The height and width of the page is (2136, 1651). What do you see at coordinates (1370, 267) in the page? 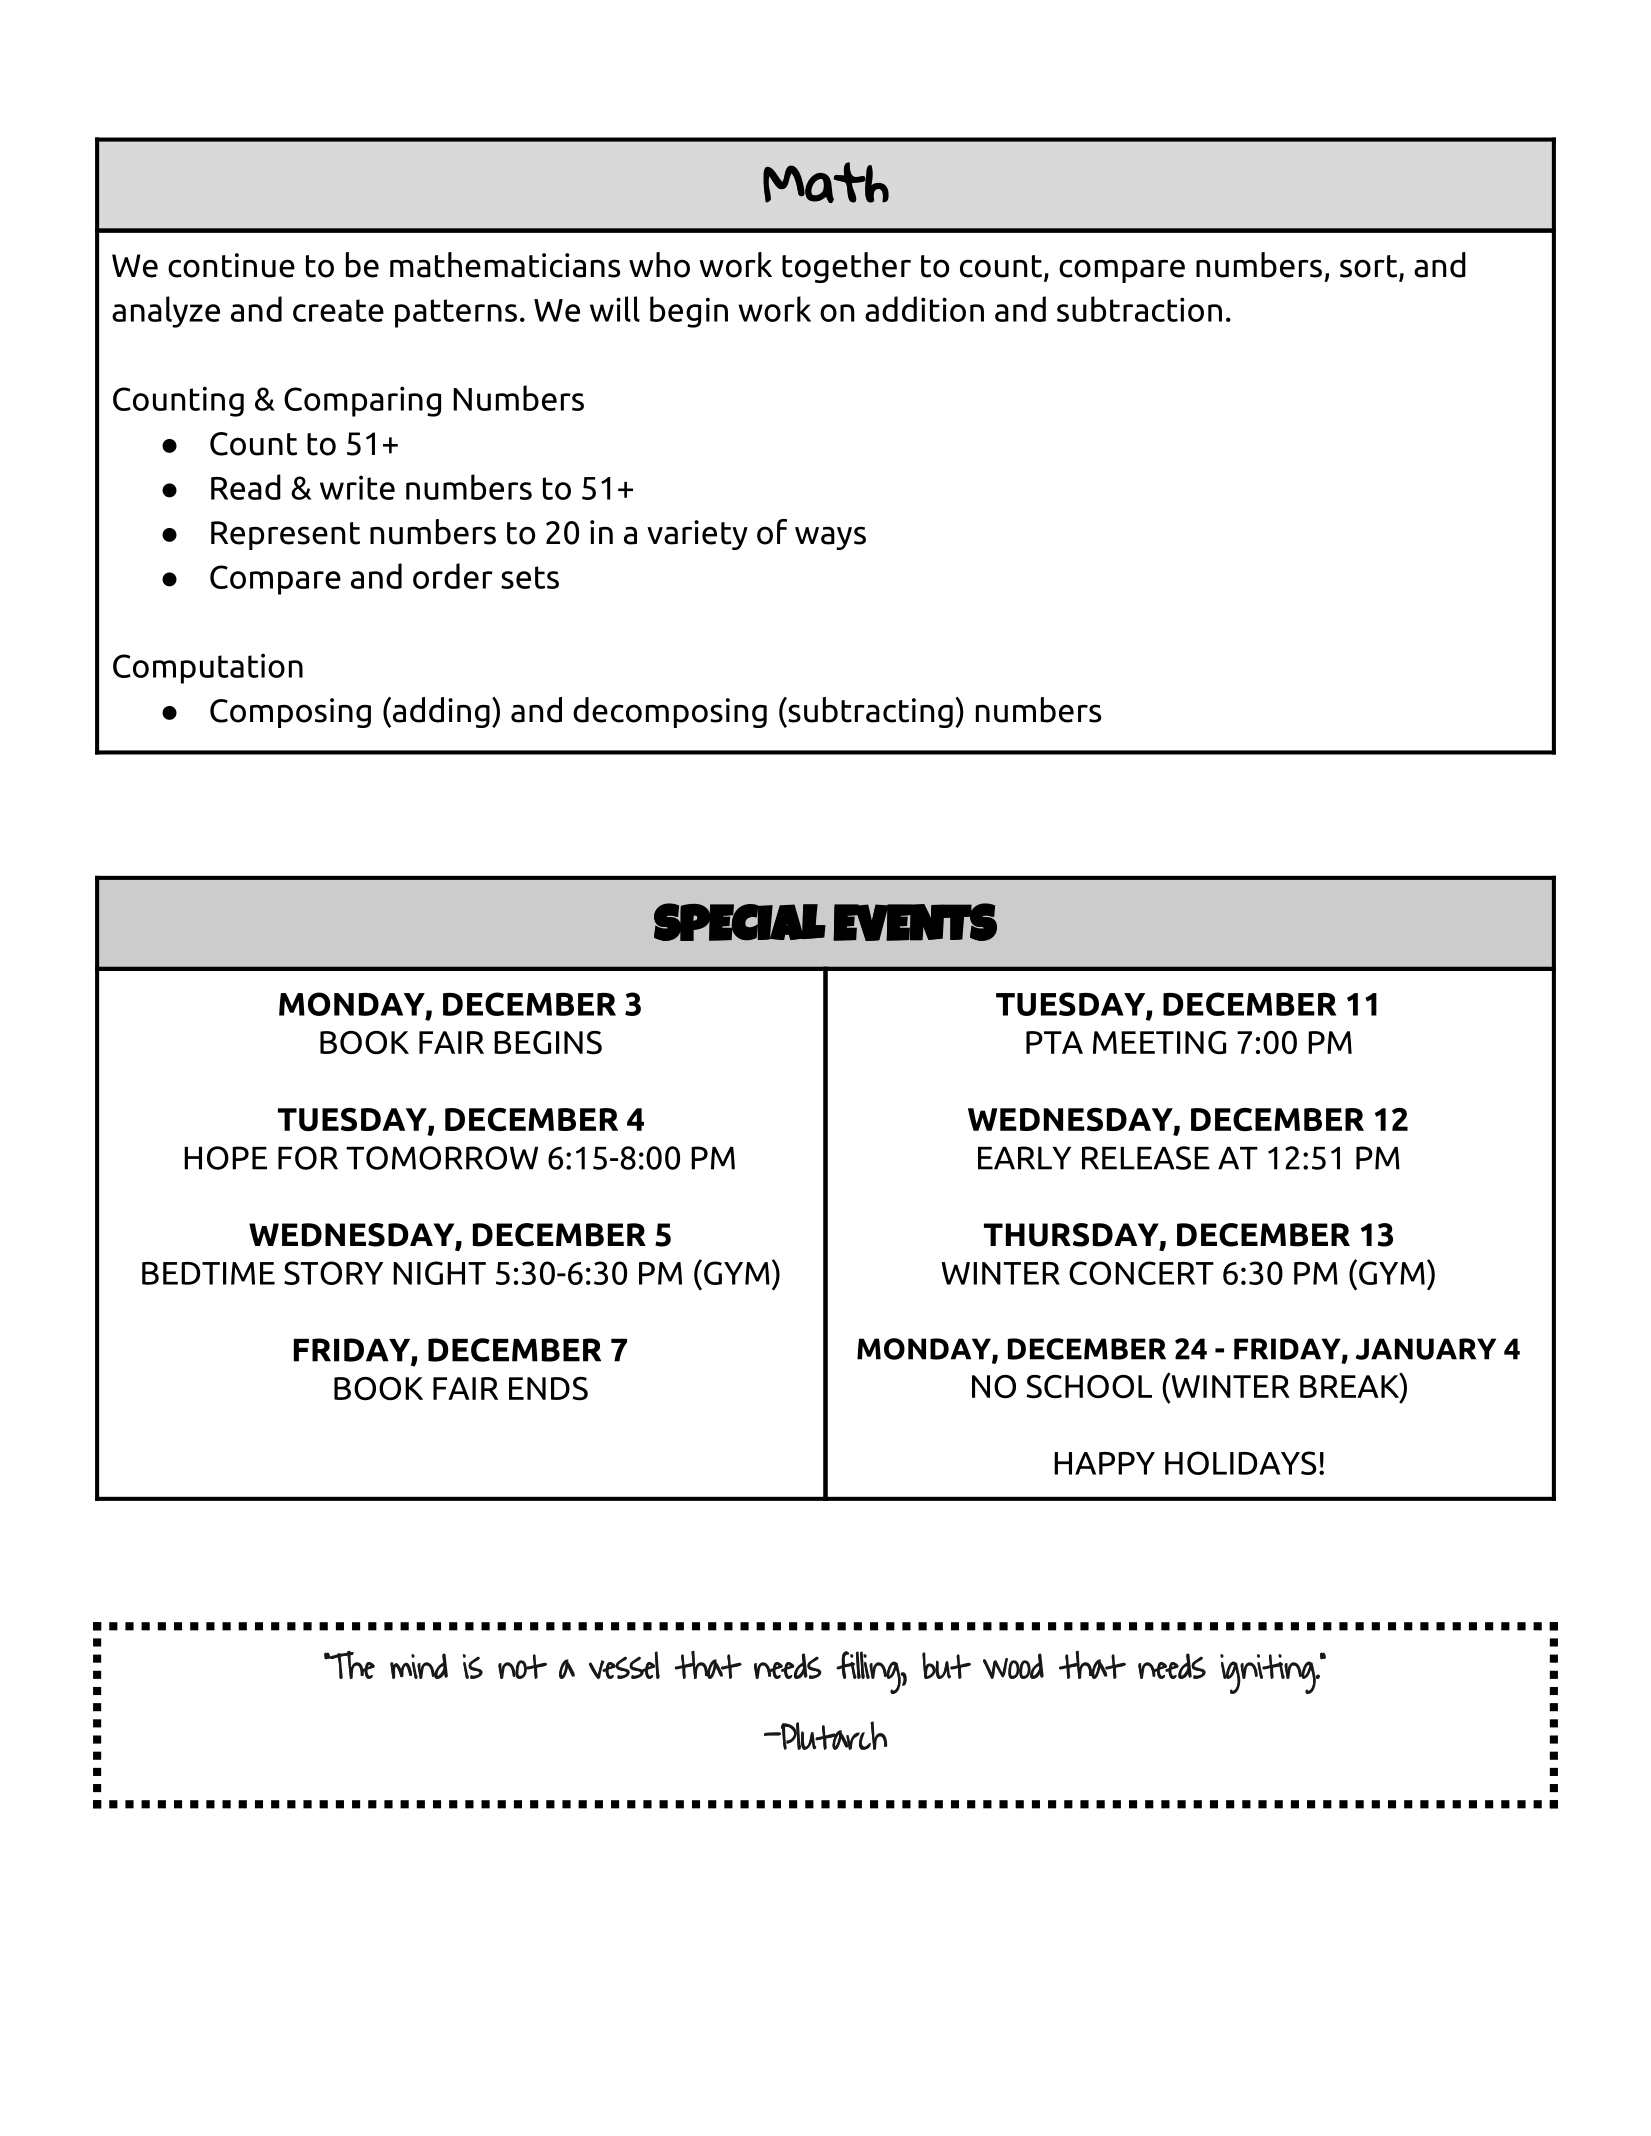
I see `sort` at bounding box center [1370, 267].
